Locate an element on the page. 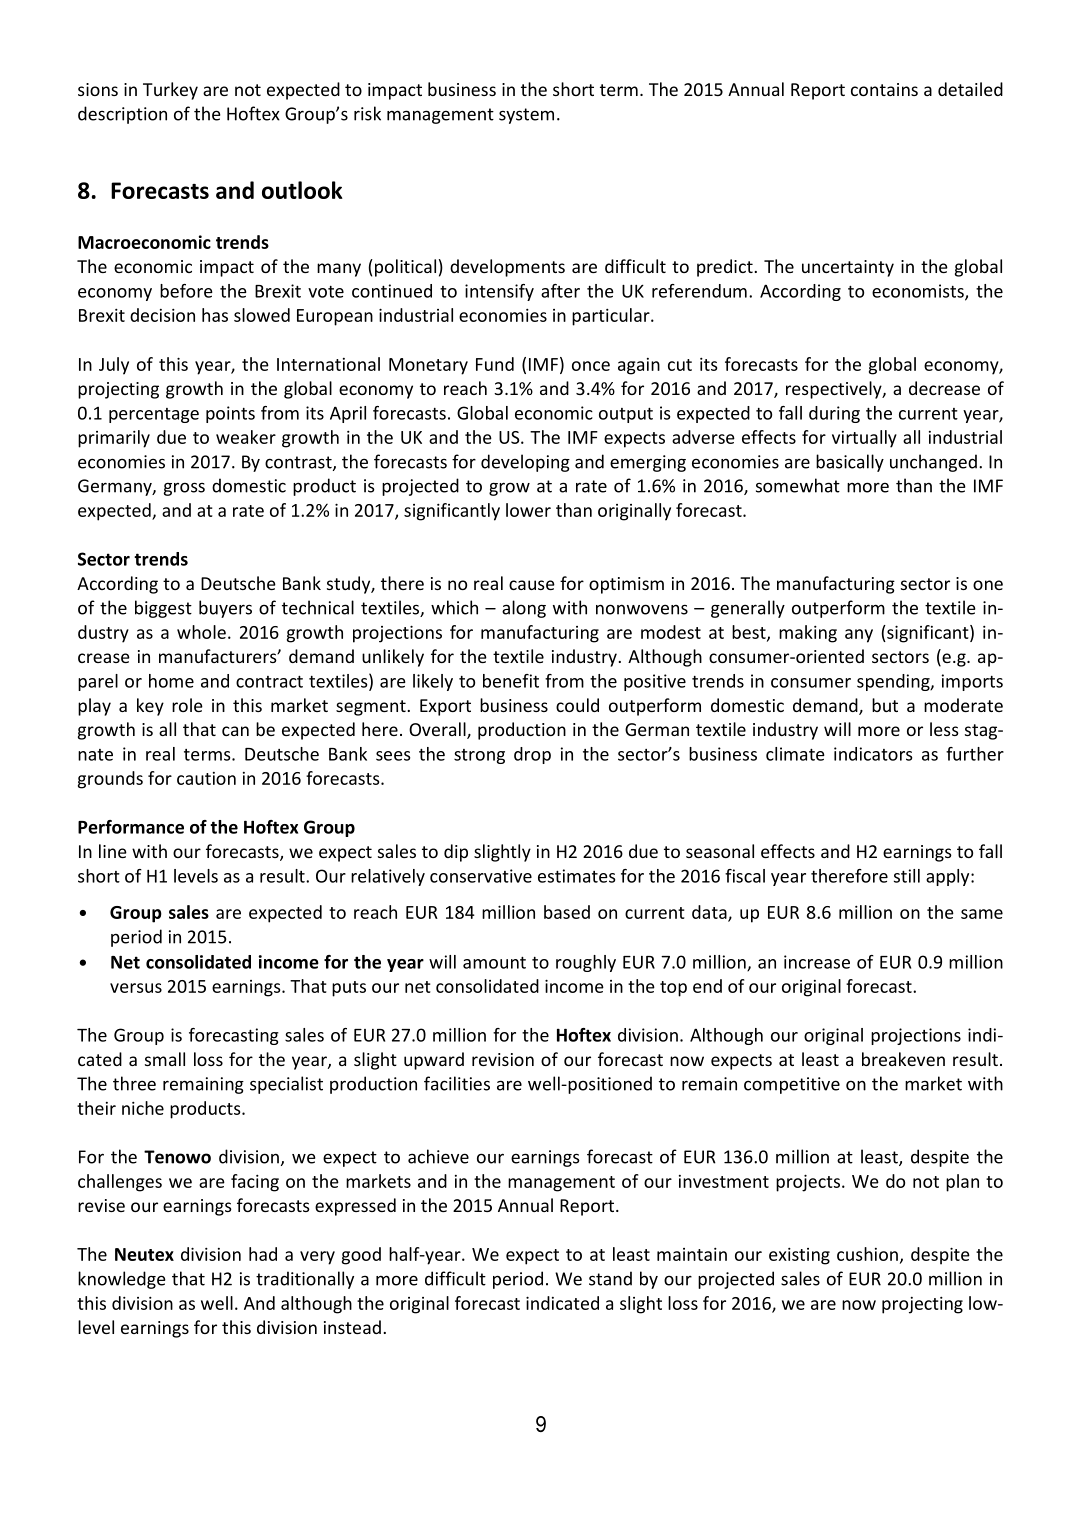 The image size is (1080, 1528). still is located at coordinates (907, 876).
